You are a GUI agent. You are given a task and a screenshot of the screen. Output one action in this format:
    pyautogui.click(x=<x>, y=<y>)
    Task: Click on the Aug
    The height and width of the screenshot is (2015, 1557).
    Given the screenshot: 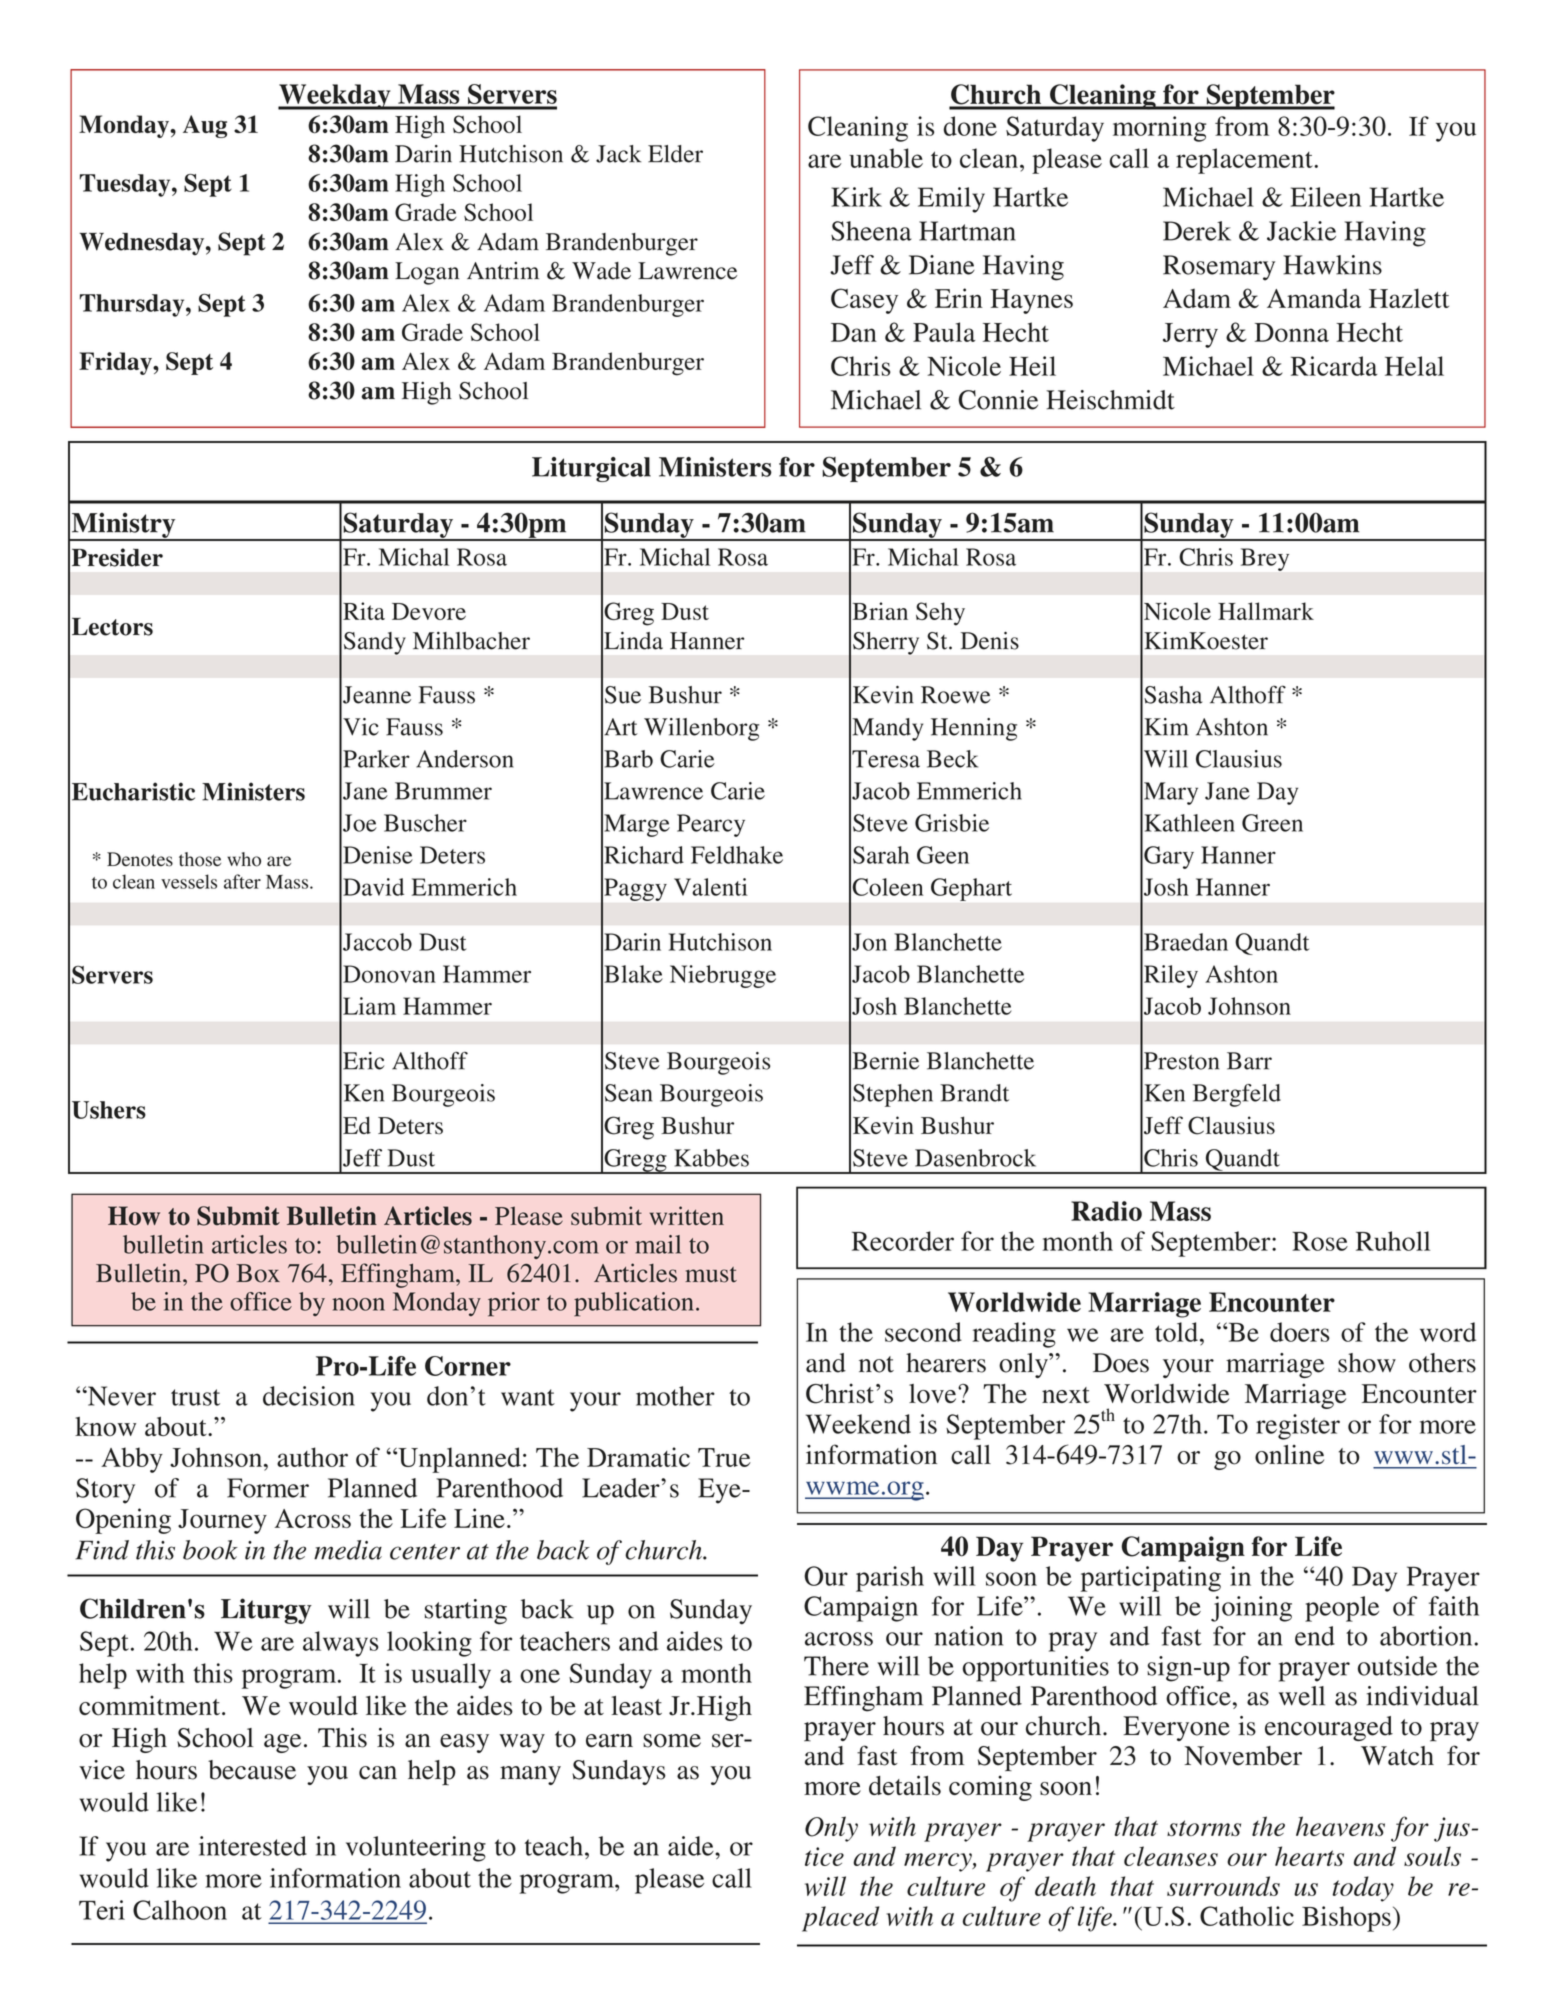 What is the action you would take?
    pyautogui.click(x=205, y=126)
